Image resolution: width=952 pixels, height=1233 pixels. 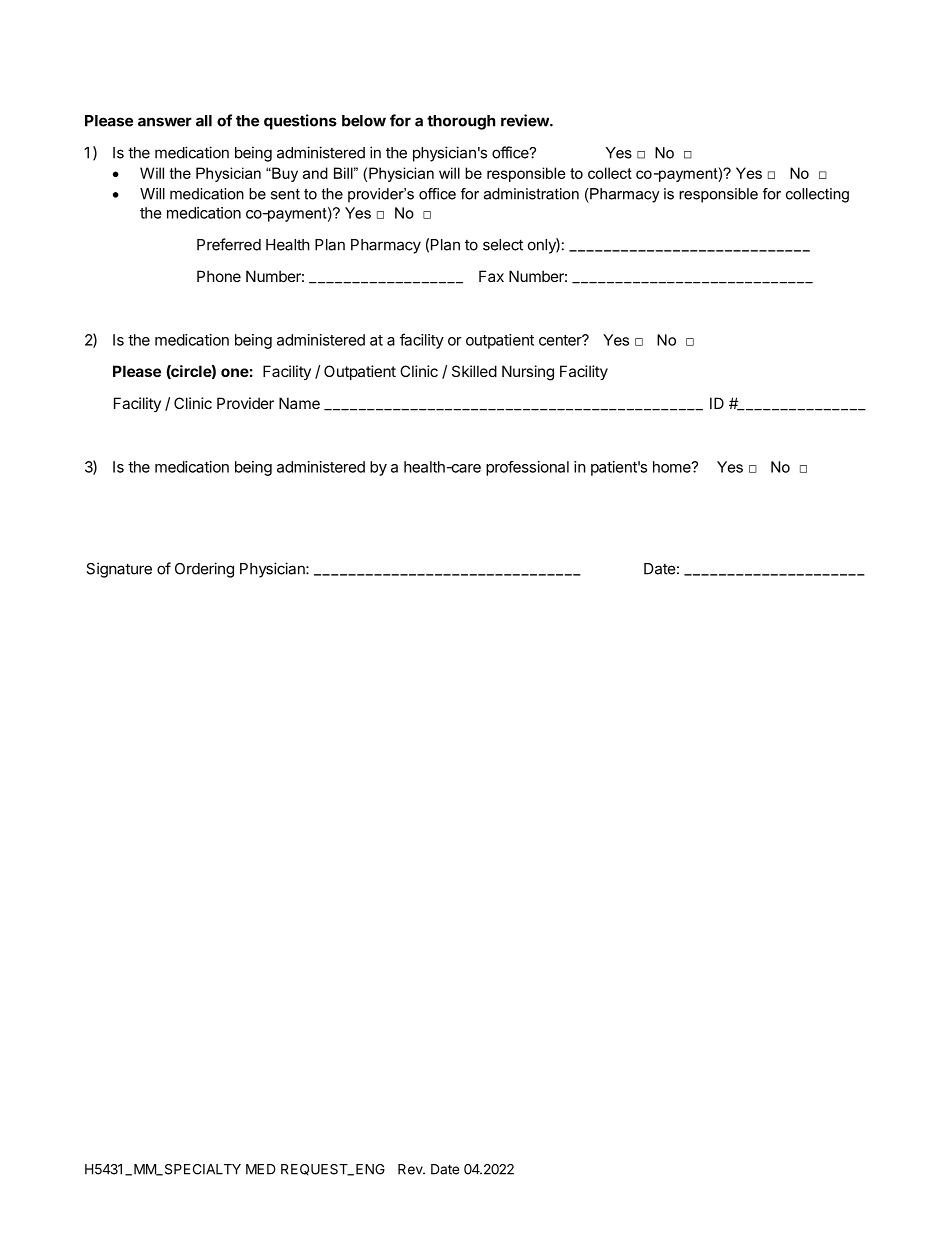 What do you see at coordinates (165, 122) in the screenshot?
I see `answer` at bounding box center [165, 122].
